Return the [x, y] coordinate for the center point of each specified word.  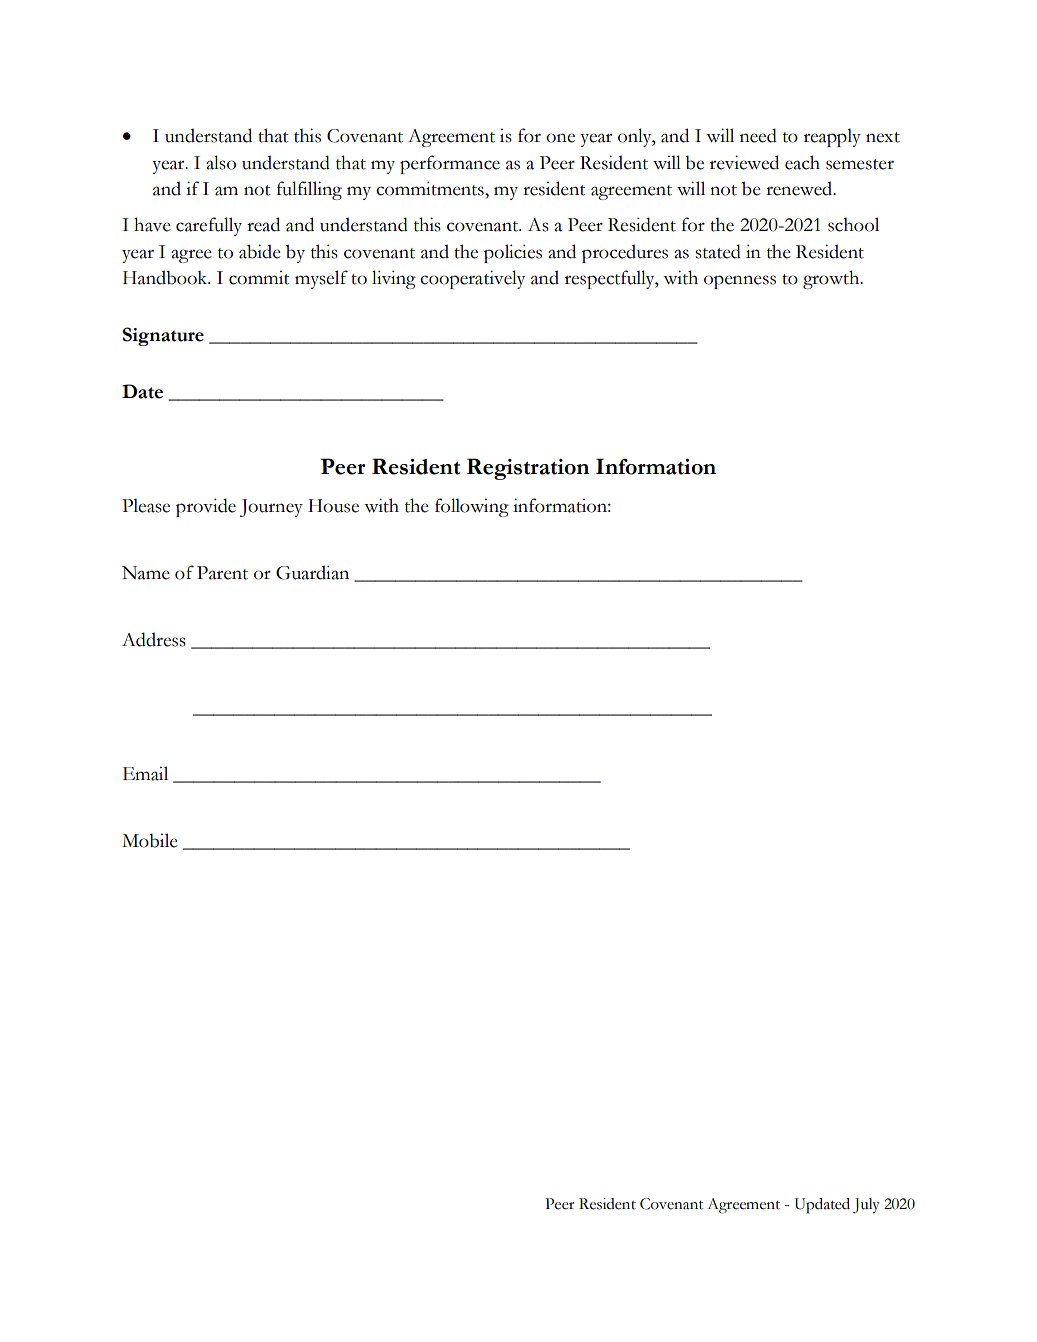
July [866, 1206]
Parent [222, 573]
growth [832, 279]
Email [145, 773]
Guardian [312, 572]
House [333, 506]
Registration [528, 469]
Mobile [150, 840]
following [472, 507]
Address [154, 639]
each [802, 162]
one [560, 138]
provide [206, 507]
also [221, 162]
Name [146, 573]
